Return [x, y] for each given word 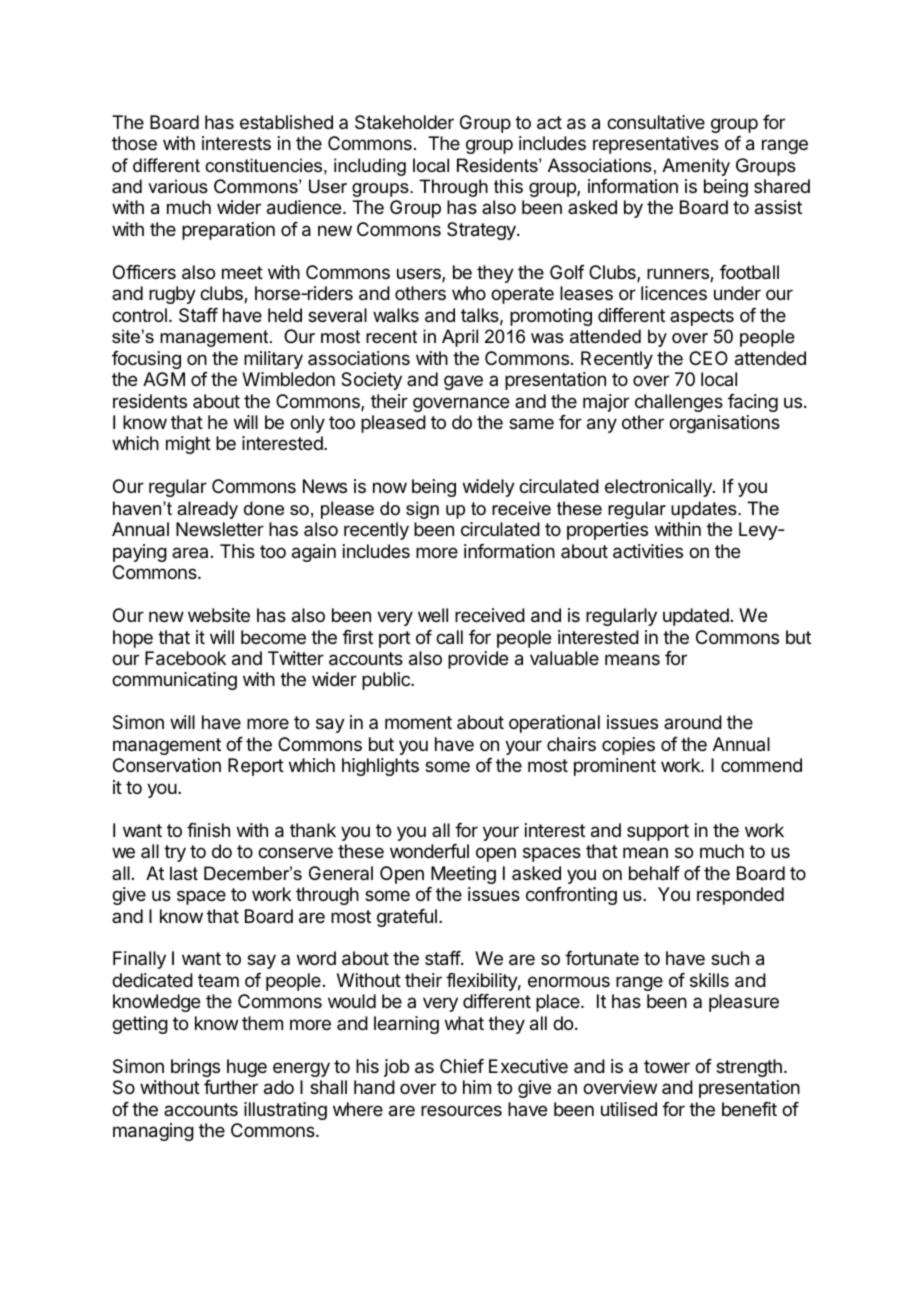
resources [461, 1110]
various [178, 186]
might [188, 445]
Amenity [696, 167]
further [231, 1087]
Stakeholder [404, 122]
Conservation [167, 765]
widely [489, 488]
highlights [380, 767]
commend [761, 765]
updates [705, 510]
